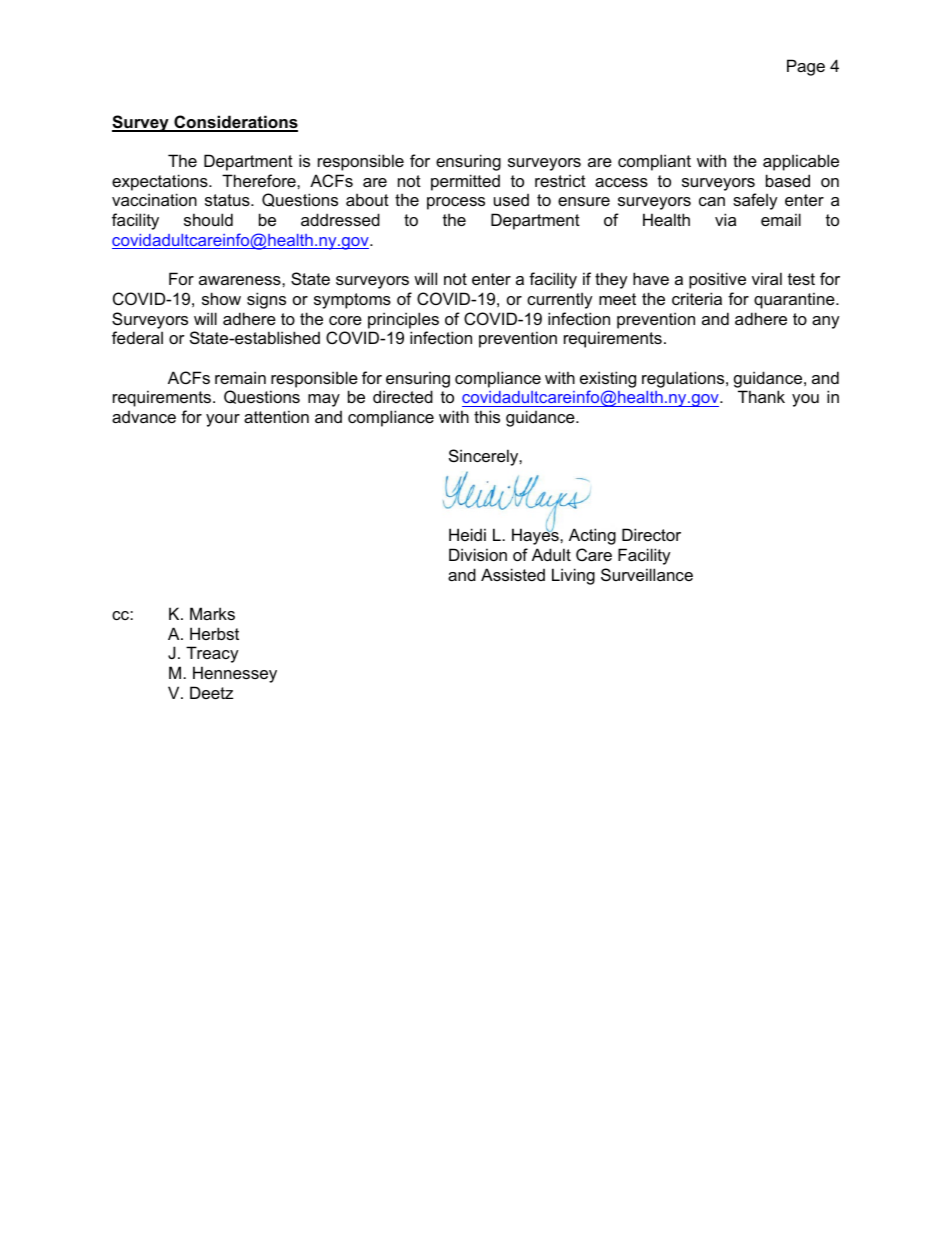 This screenshot has height=1233, width=952. What do you see at coordinates (235, 123) in the screenshot?
I see `Considerations` at bounding box center [235, 123].
